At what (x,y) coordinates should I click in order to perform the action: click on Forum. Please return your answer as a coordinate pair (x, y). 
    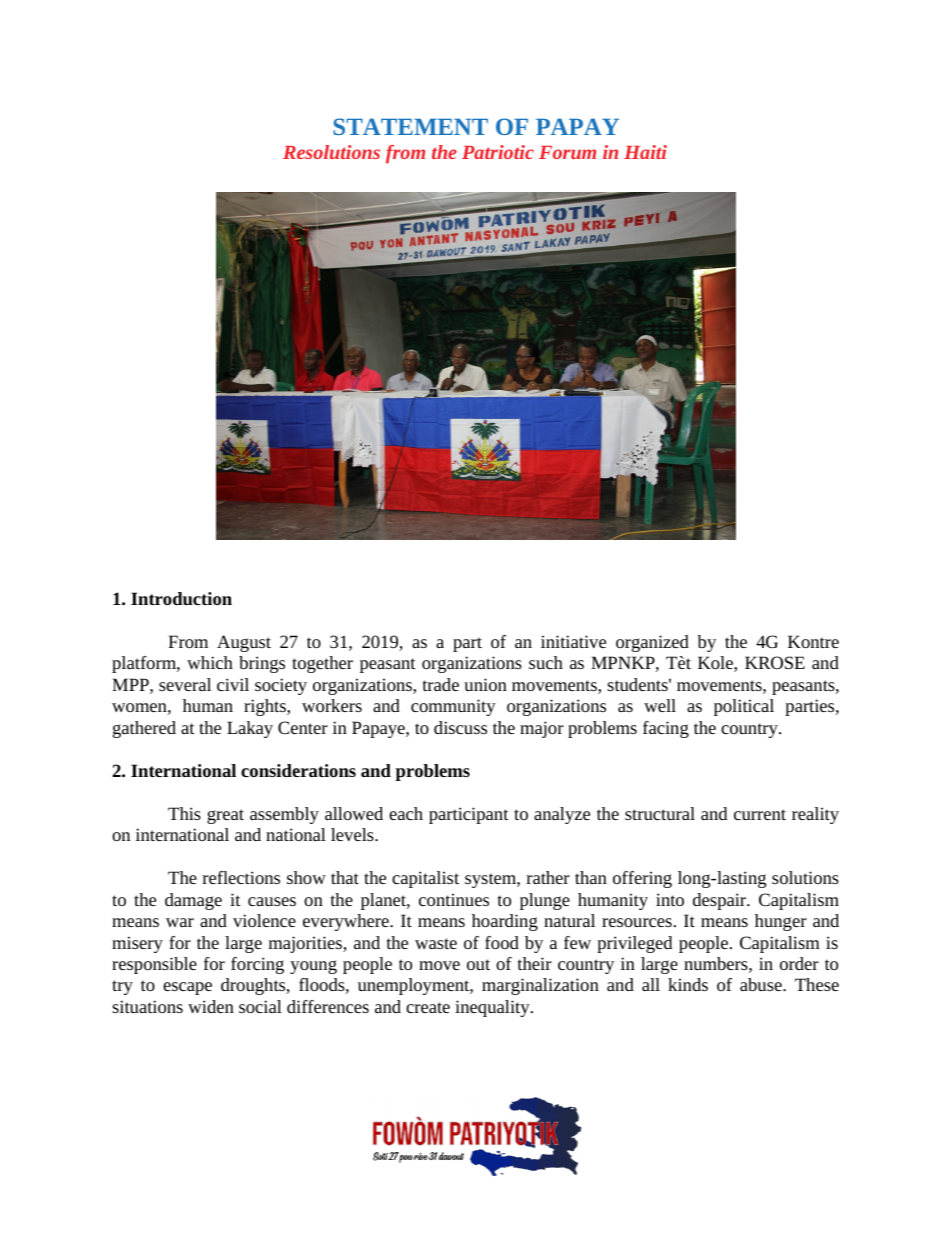
    Looking at the image, I should click on (567, 152).
